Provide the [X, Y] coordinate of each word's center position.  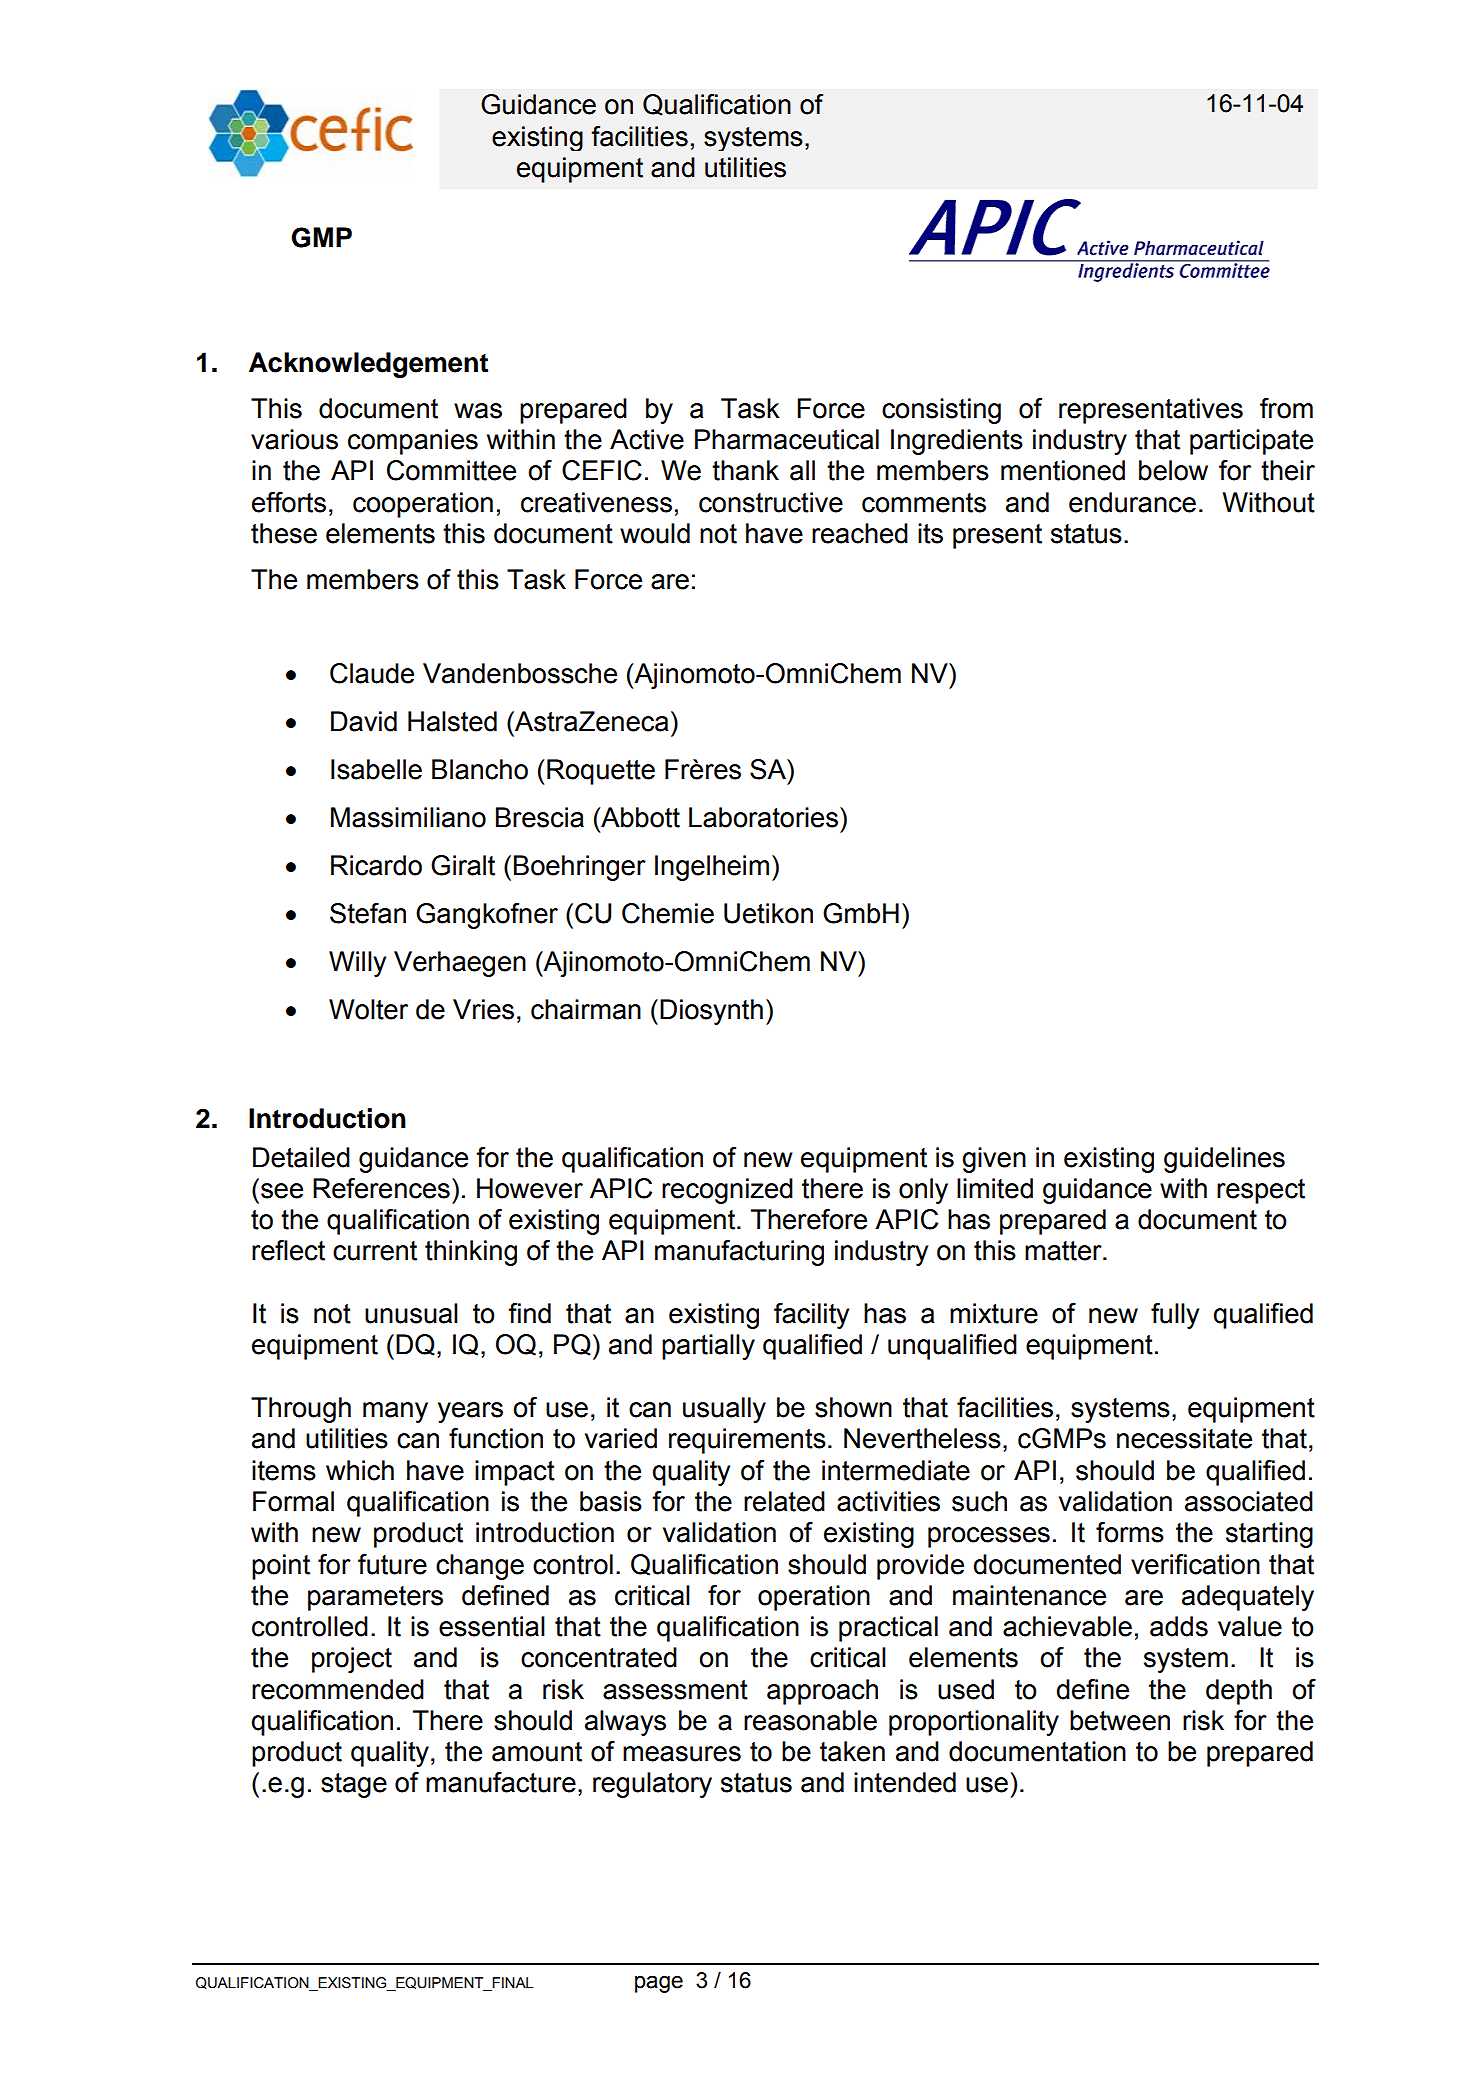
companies [413, 442]
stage [354, 1785]
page [659, 1984]
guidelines [1224, 1160]
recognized [727, 1191]
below [1173, 470]
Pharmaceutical [787, 439]
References [381, 1188]
